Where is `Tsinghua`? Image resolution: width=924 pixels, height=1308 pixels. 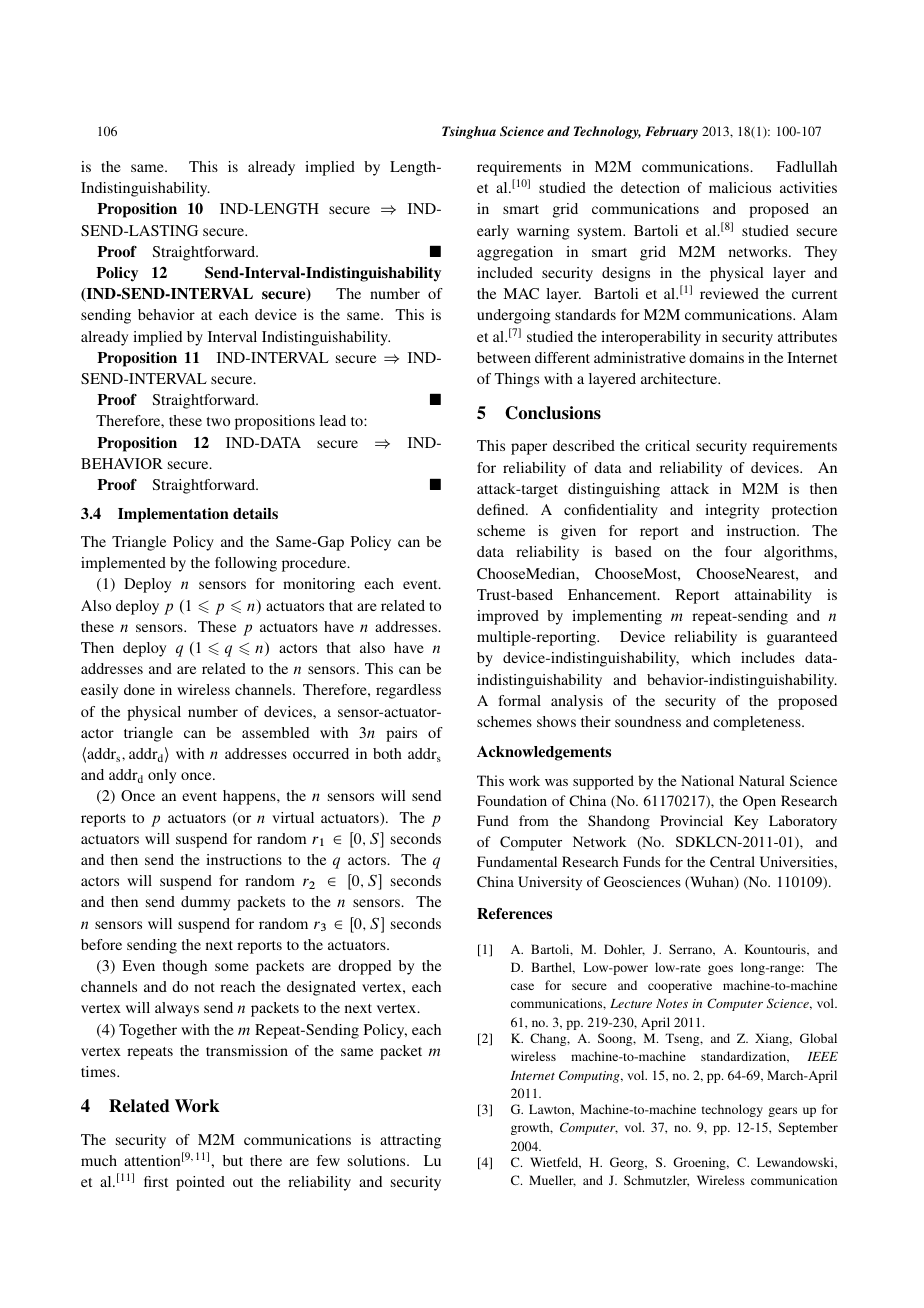
Tsinghua is located at coordinates (469, 132).
